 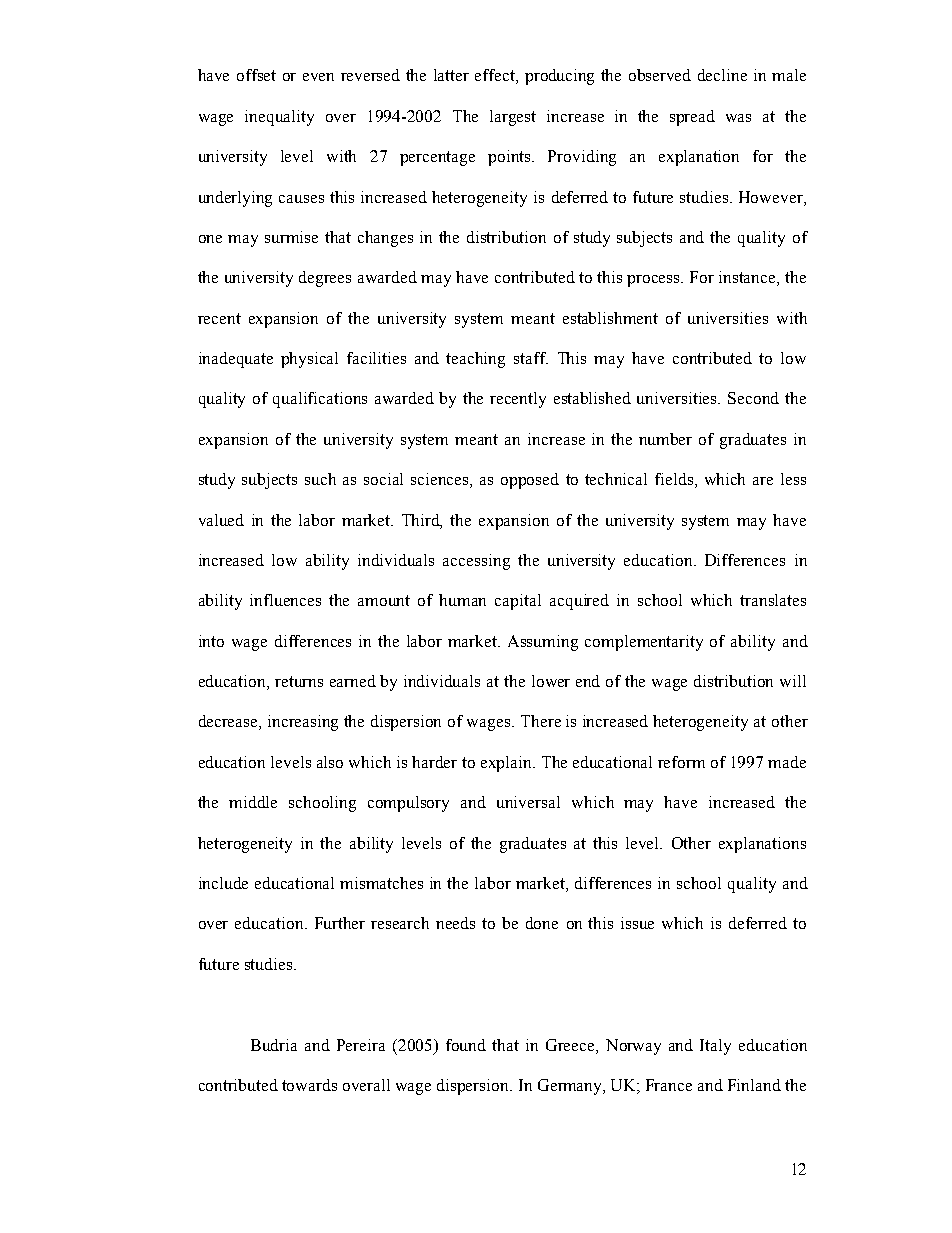 What do you see at coordinates (528, 802) in the screenshot?
I see `universal` at bounding box center [528, 802].
